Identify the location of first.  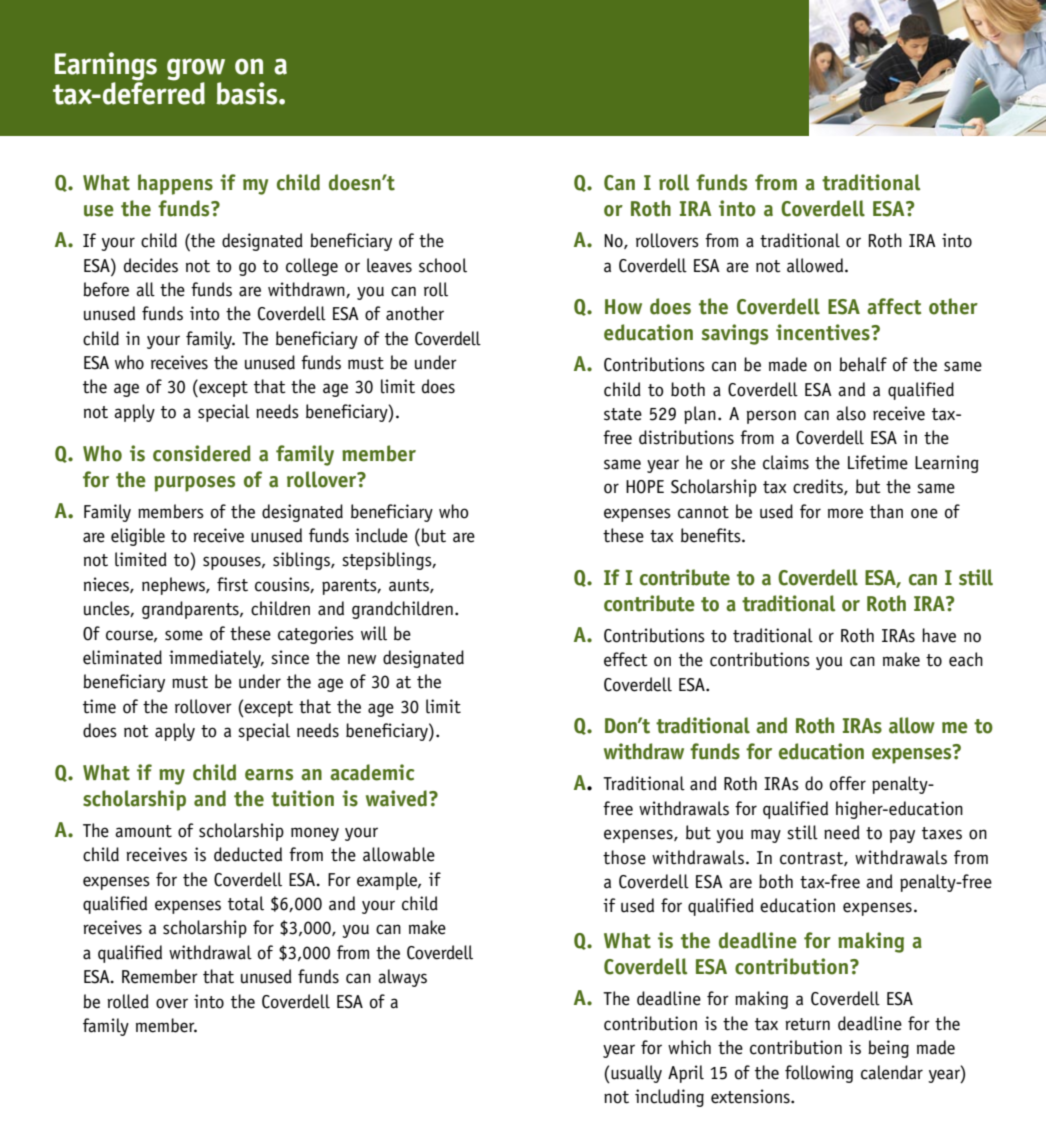
(232, 584).
